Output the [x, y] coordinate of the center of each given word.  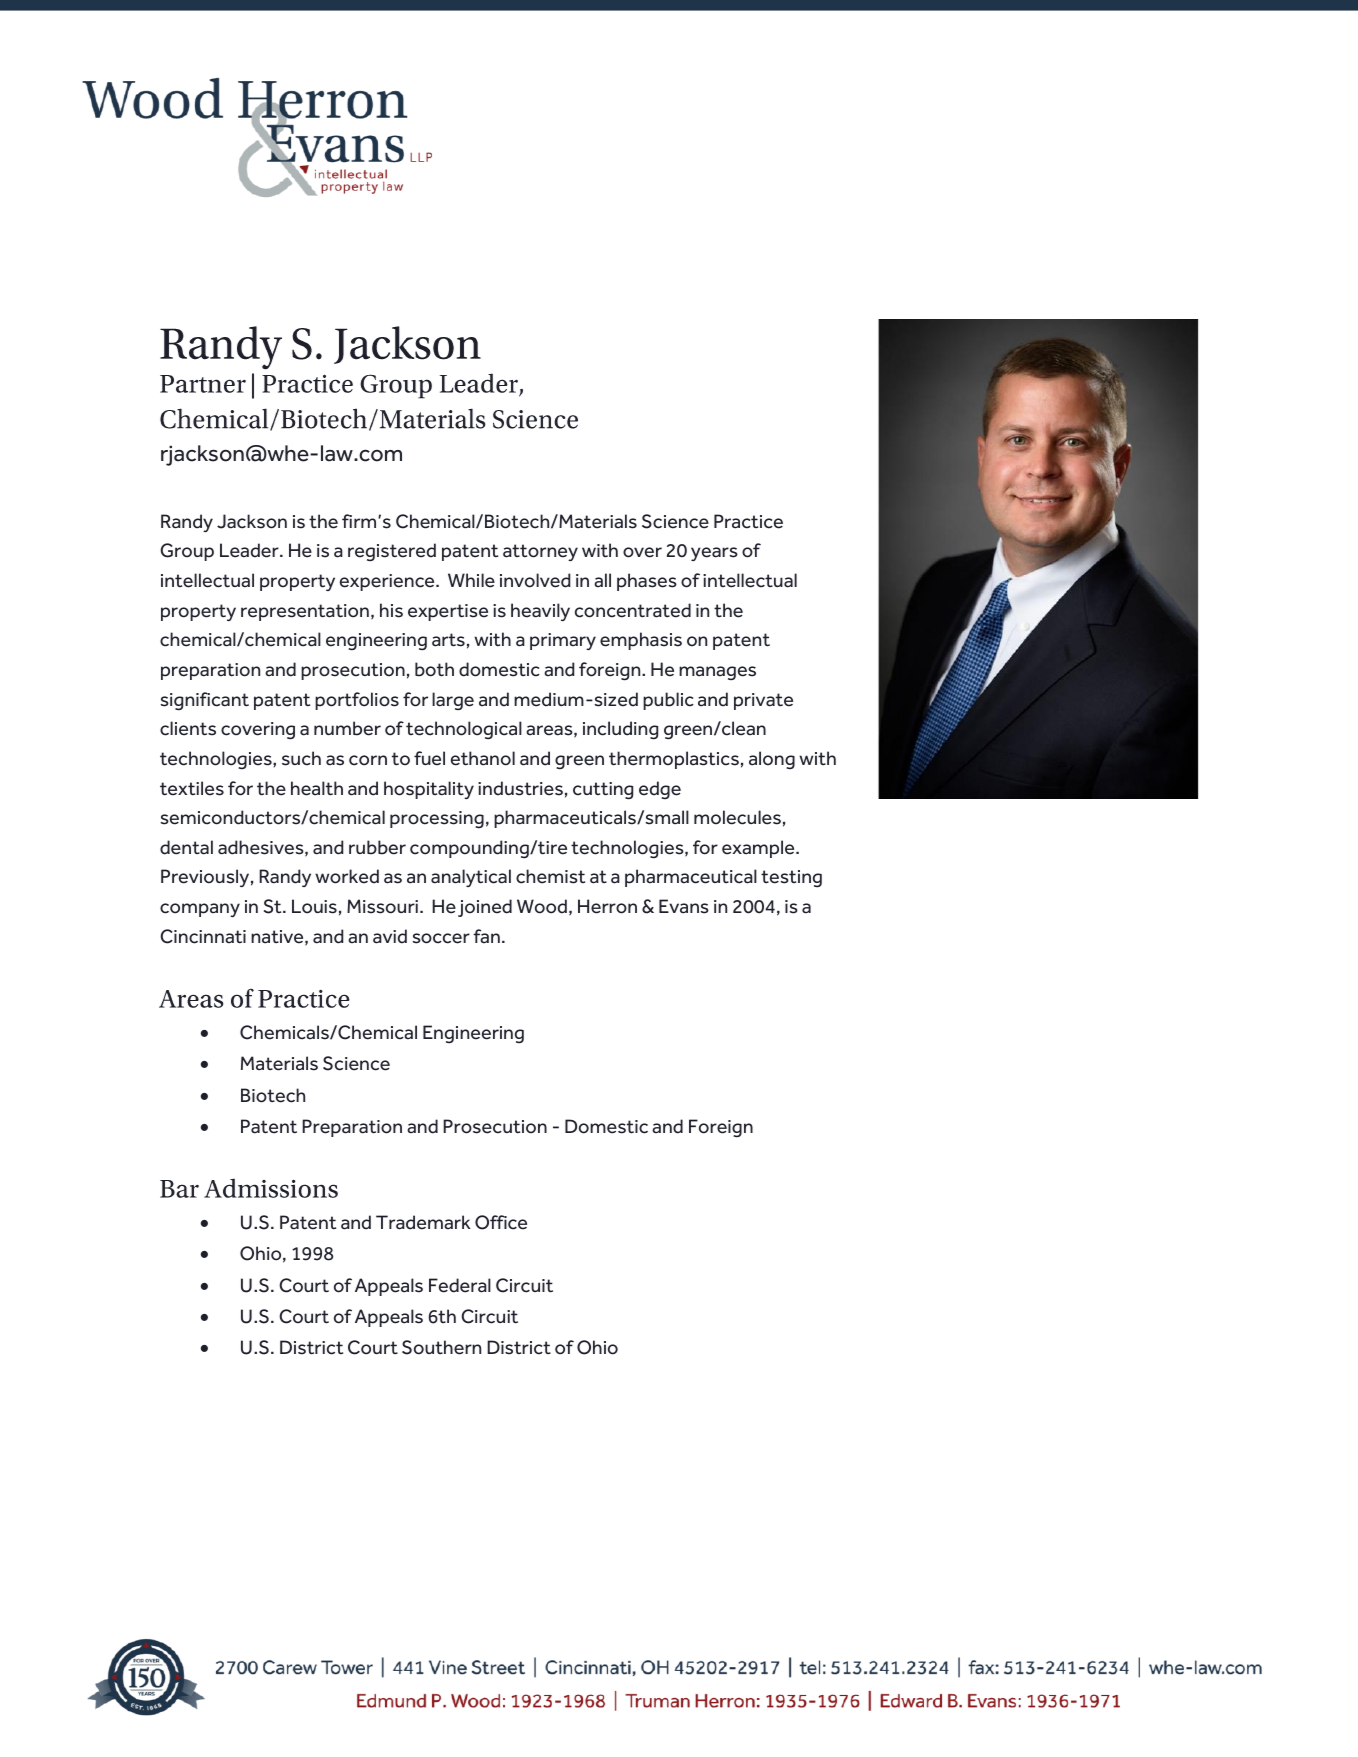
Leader [250, 550]
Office [501, 1222]
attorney [540, 552]
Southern [441, 1347]
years [714, 554]
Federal [460, 1285]
